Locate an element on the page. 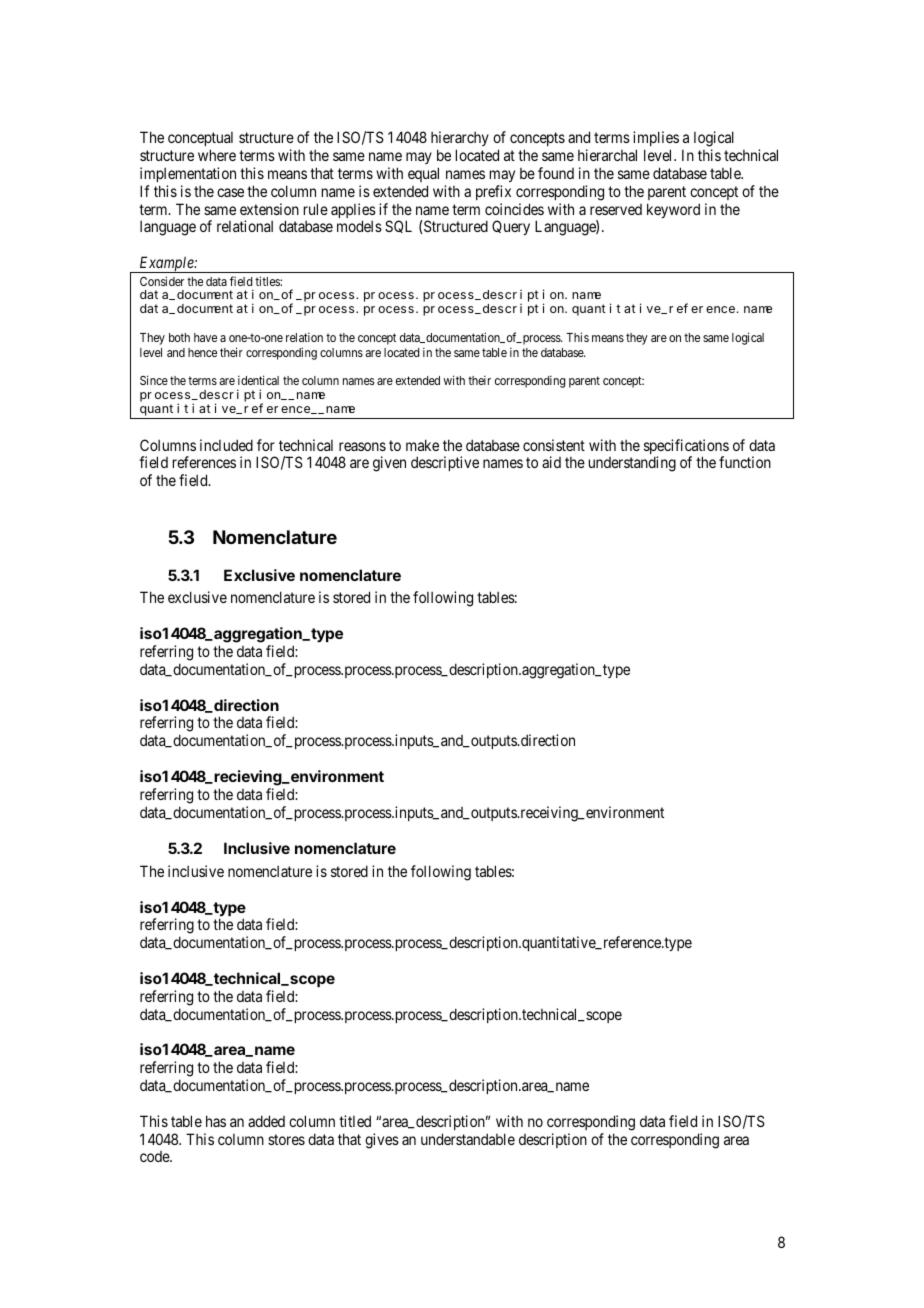 The height and width of the image is (1308, 924). specifications is located at coordinates (686, 448).
